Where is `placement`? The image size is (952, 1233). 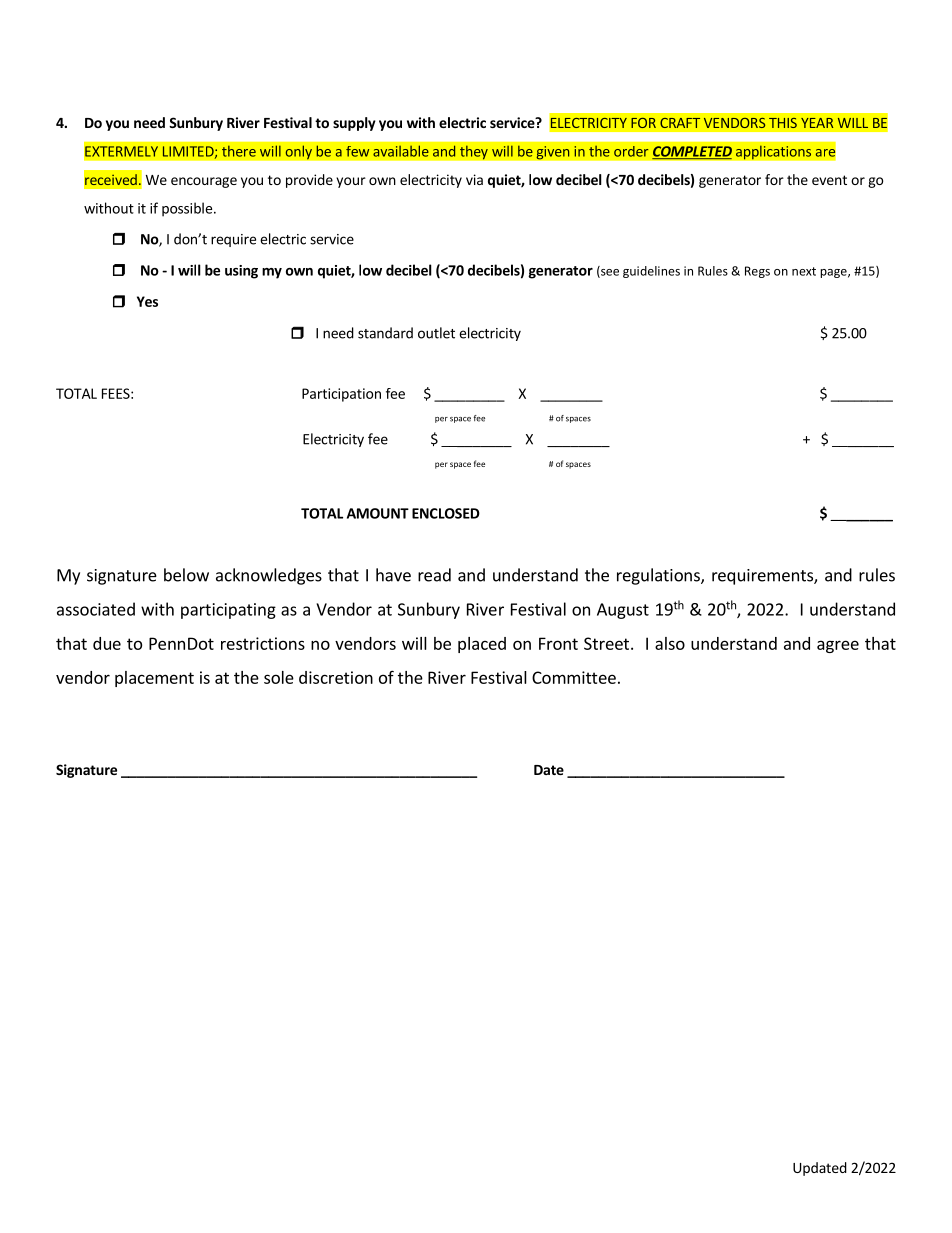
placement is located at coordinates (154, 679).
